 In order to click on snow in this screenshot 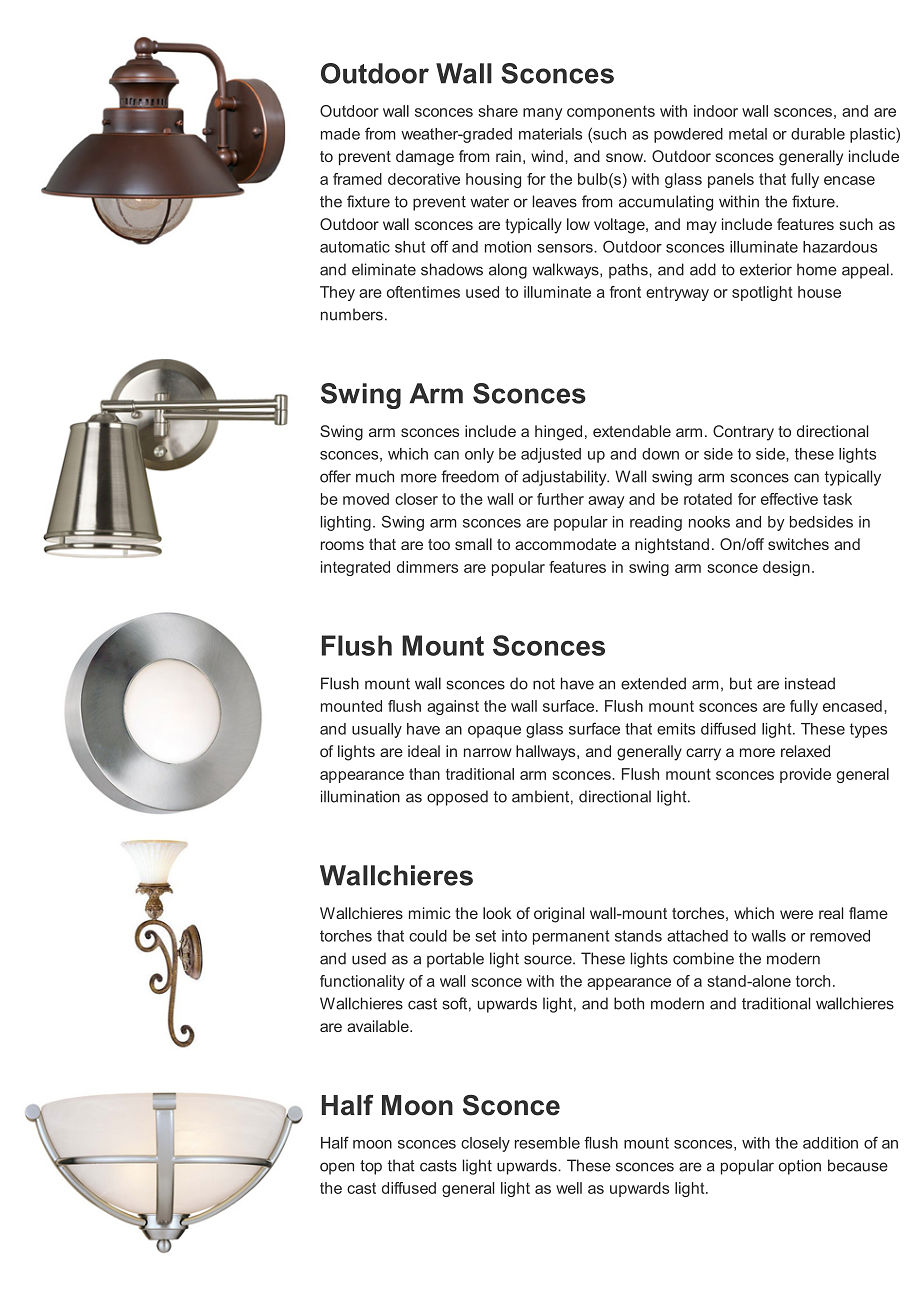, I will do `click(626, 157)`.
